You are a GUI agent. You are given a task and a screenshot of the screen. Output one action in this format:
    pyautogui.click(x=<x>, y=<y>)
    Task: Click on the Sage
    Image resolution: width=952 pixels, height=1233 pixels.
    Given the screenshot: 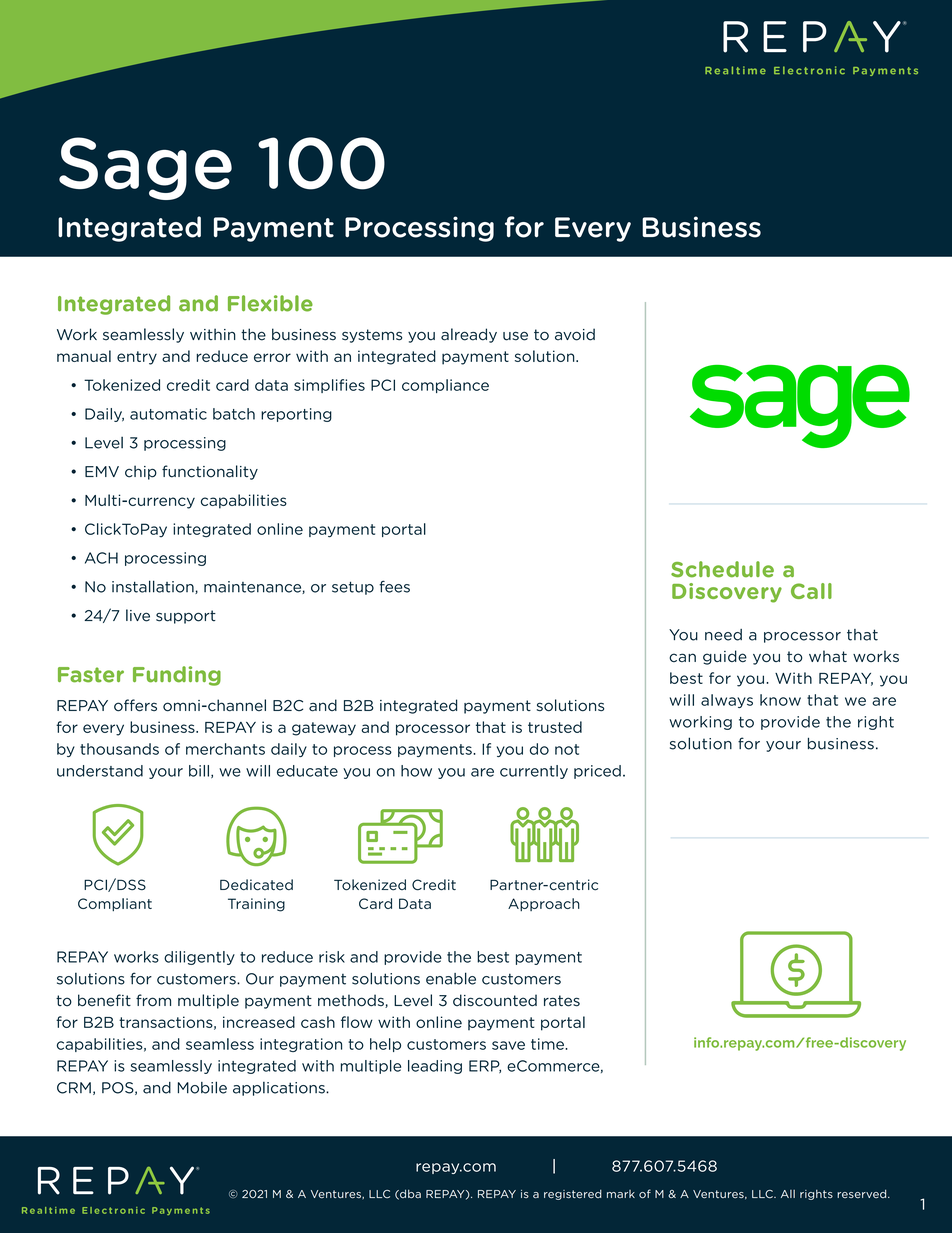 What is the action you would take?
    pyautogui.click(x=145, y=168)
